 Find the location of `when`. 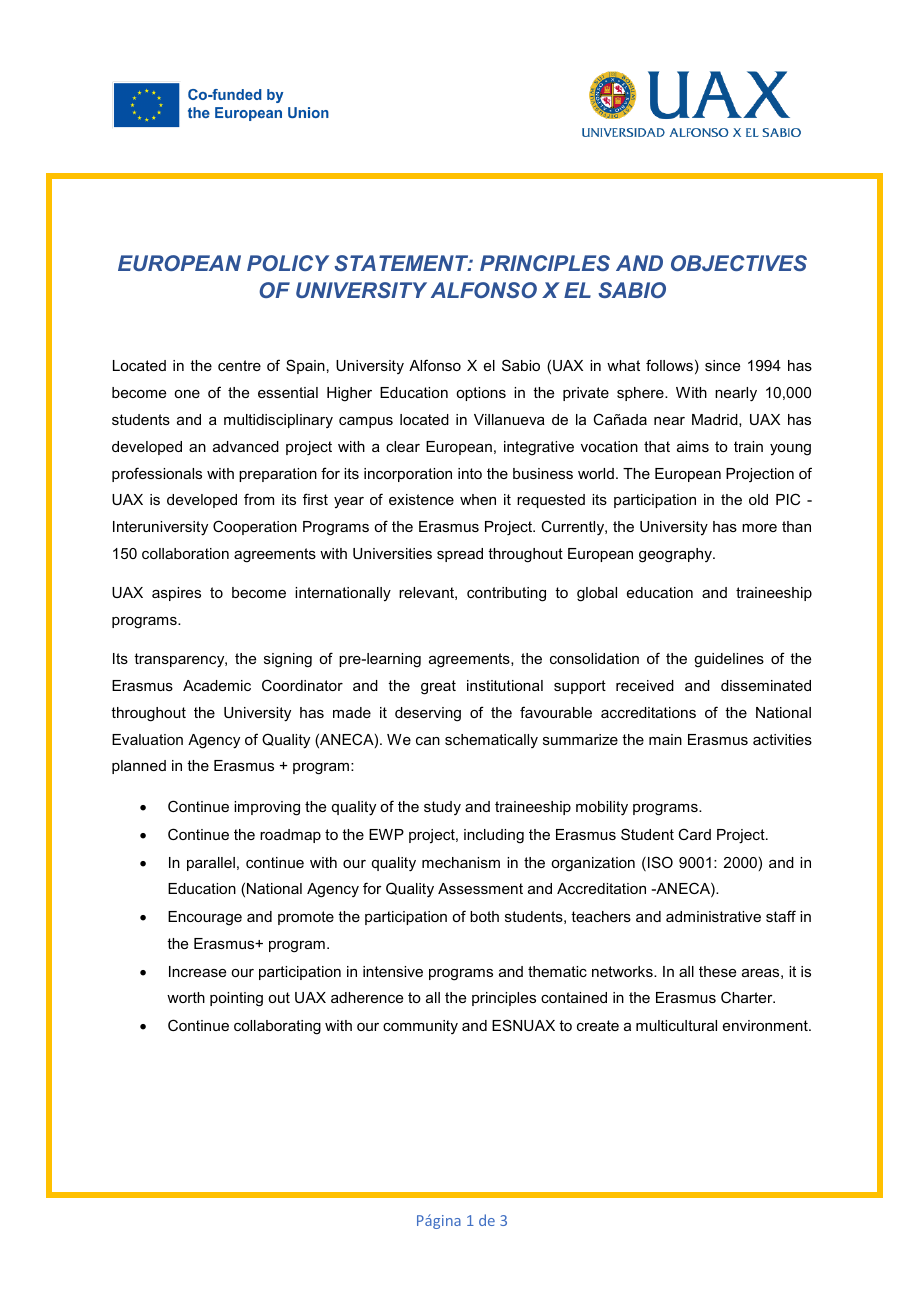

when is located at coordinates (478, 499).
